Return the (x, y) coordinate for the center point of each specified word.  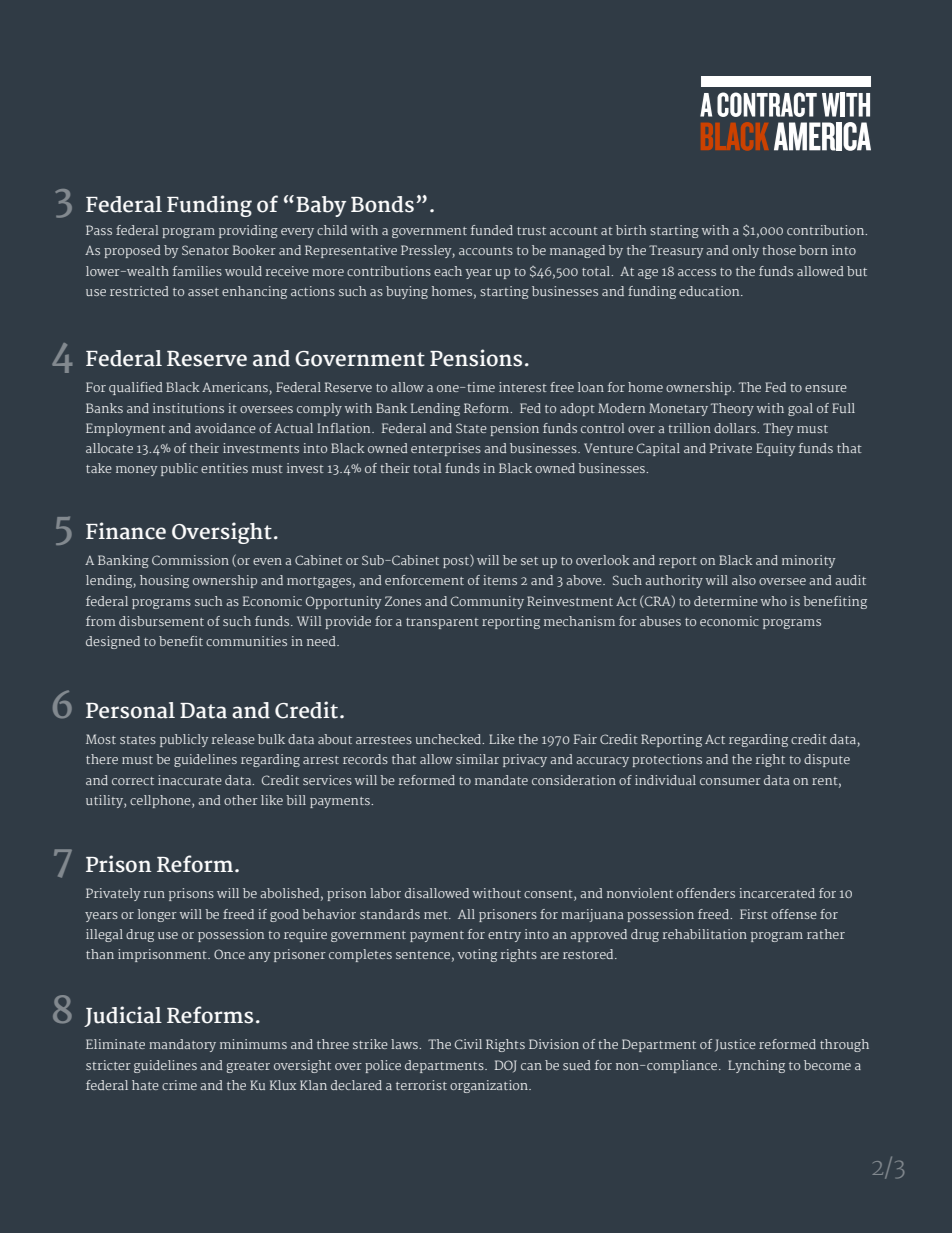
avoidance (225, 428)
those (779, 250)
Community (487, 602)
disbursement (161, 621)
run (154, 894)
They (778, 429)
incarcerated (777, 893)
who (774, 601)
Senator (205, 250)
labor (385, 893)
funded (492, 230)
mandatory (182, 1045)
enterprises (446, 449)
